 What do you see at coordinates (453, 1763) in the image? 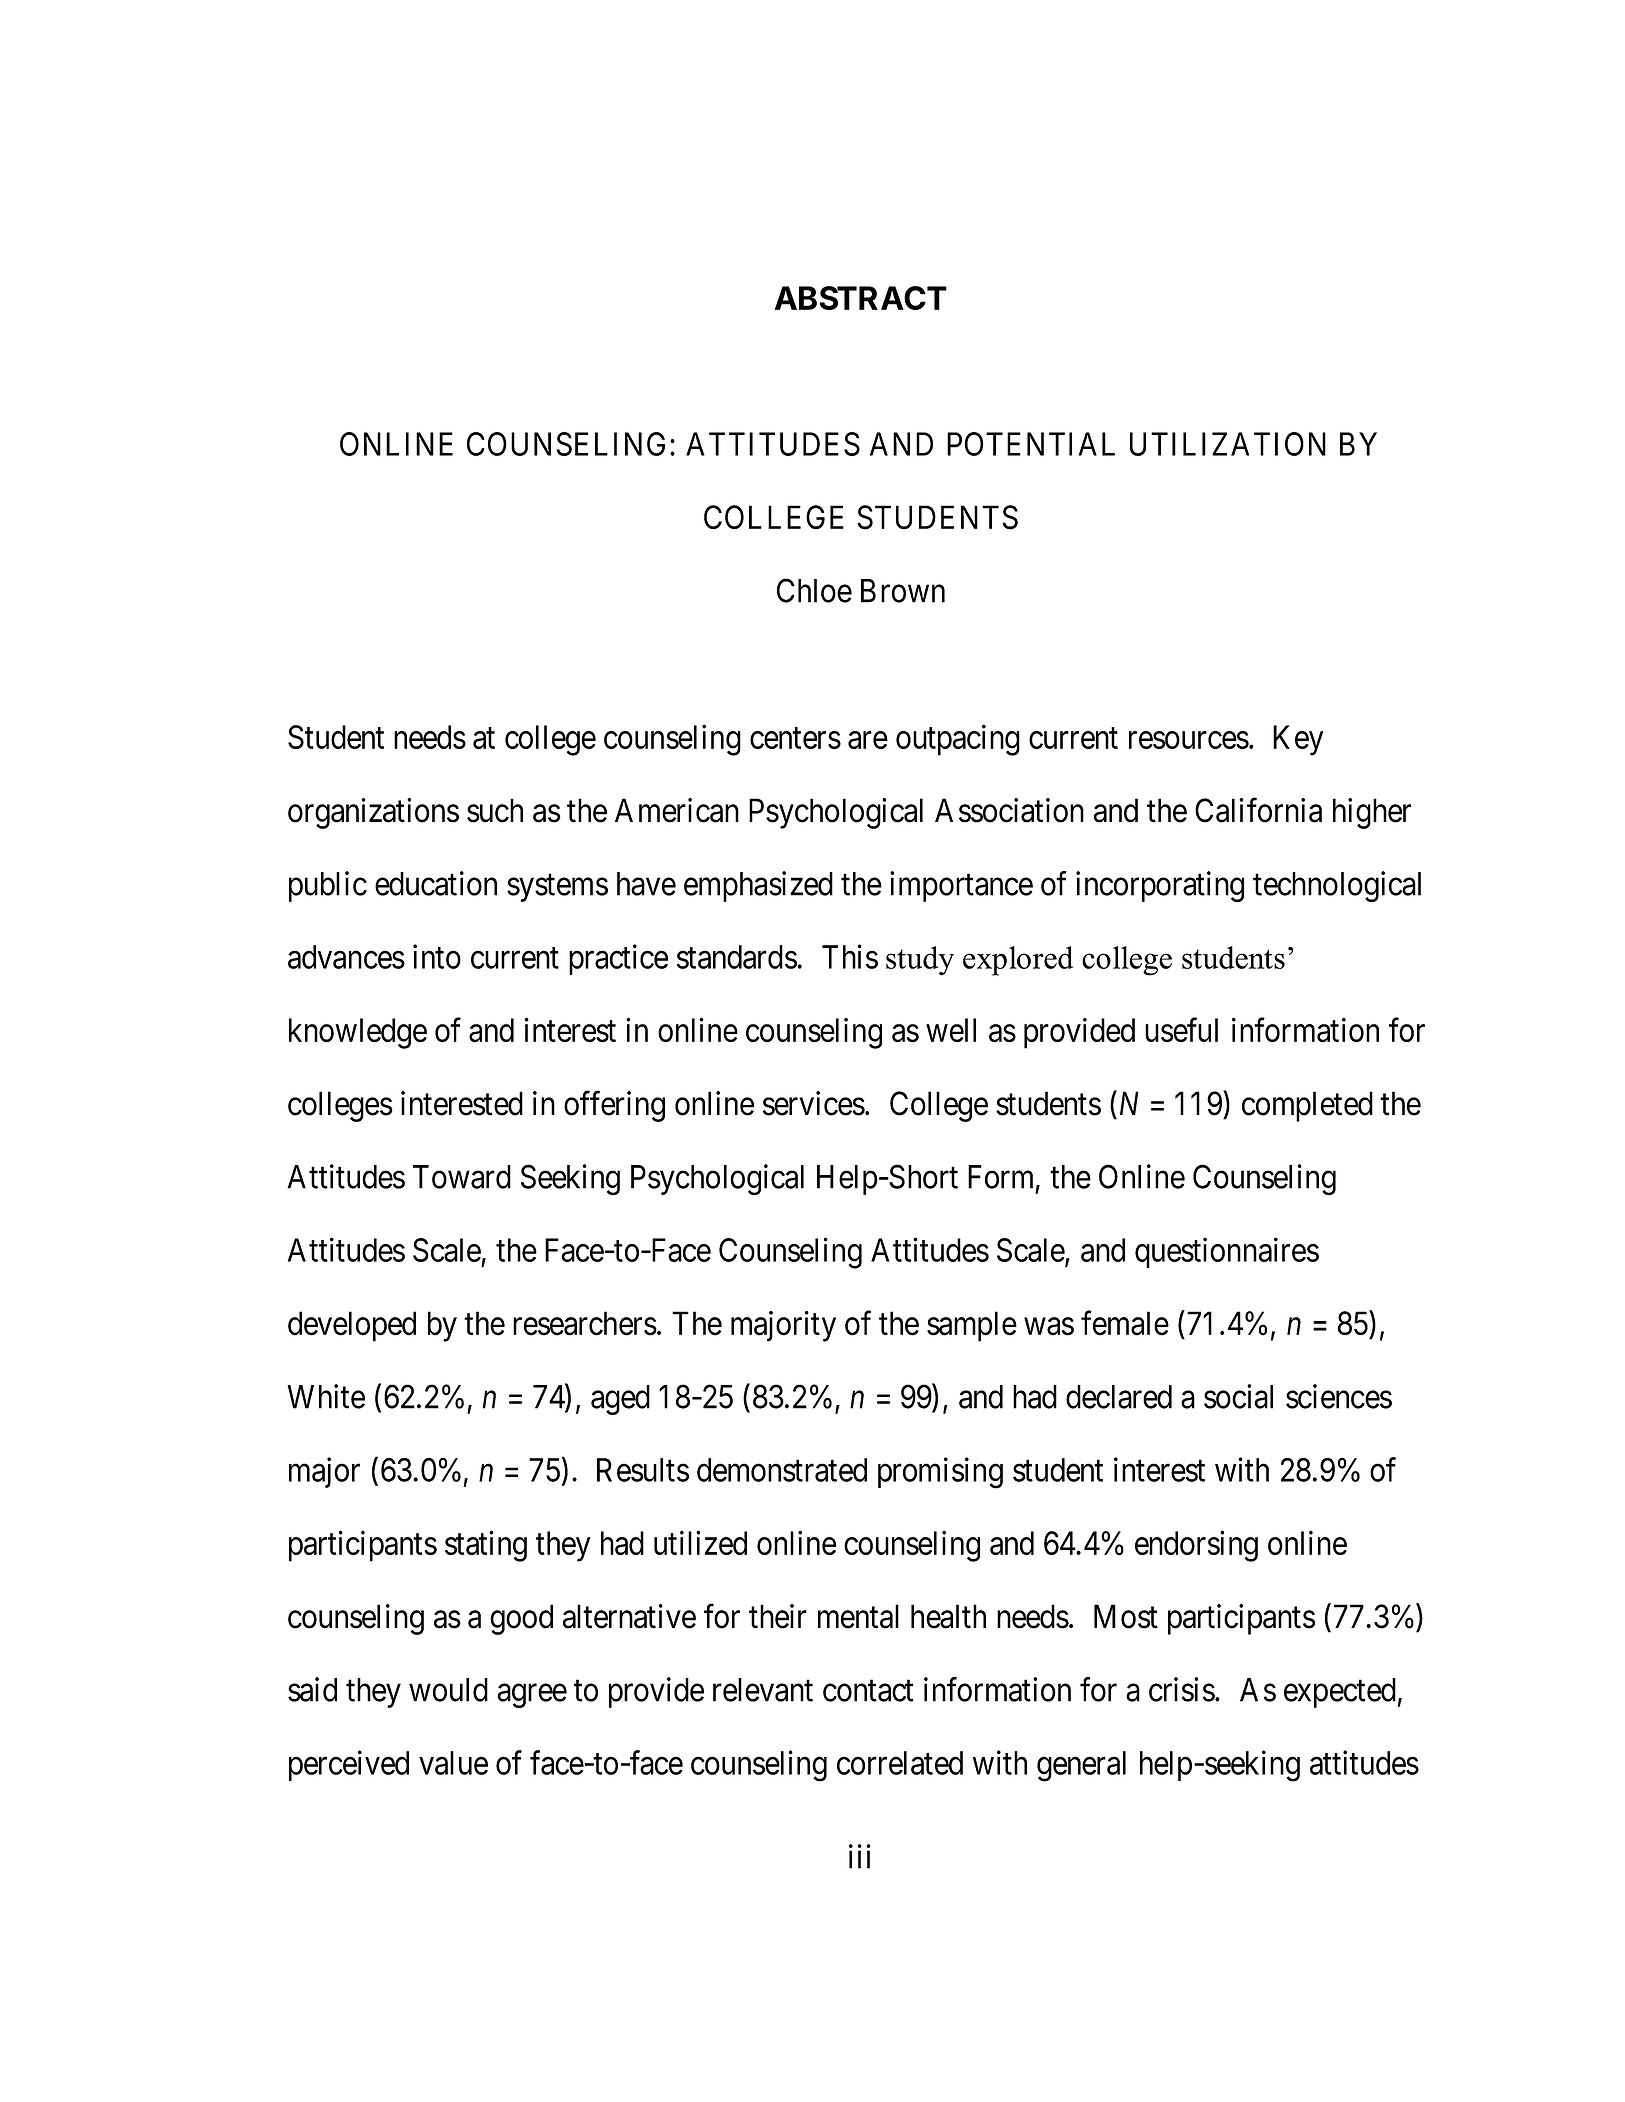
I see `value` at bounding box center [453, 1763].
